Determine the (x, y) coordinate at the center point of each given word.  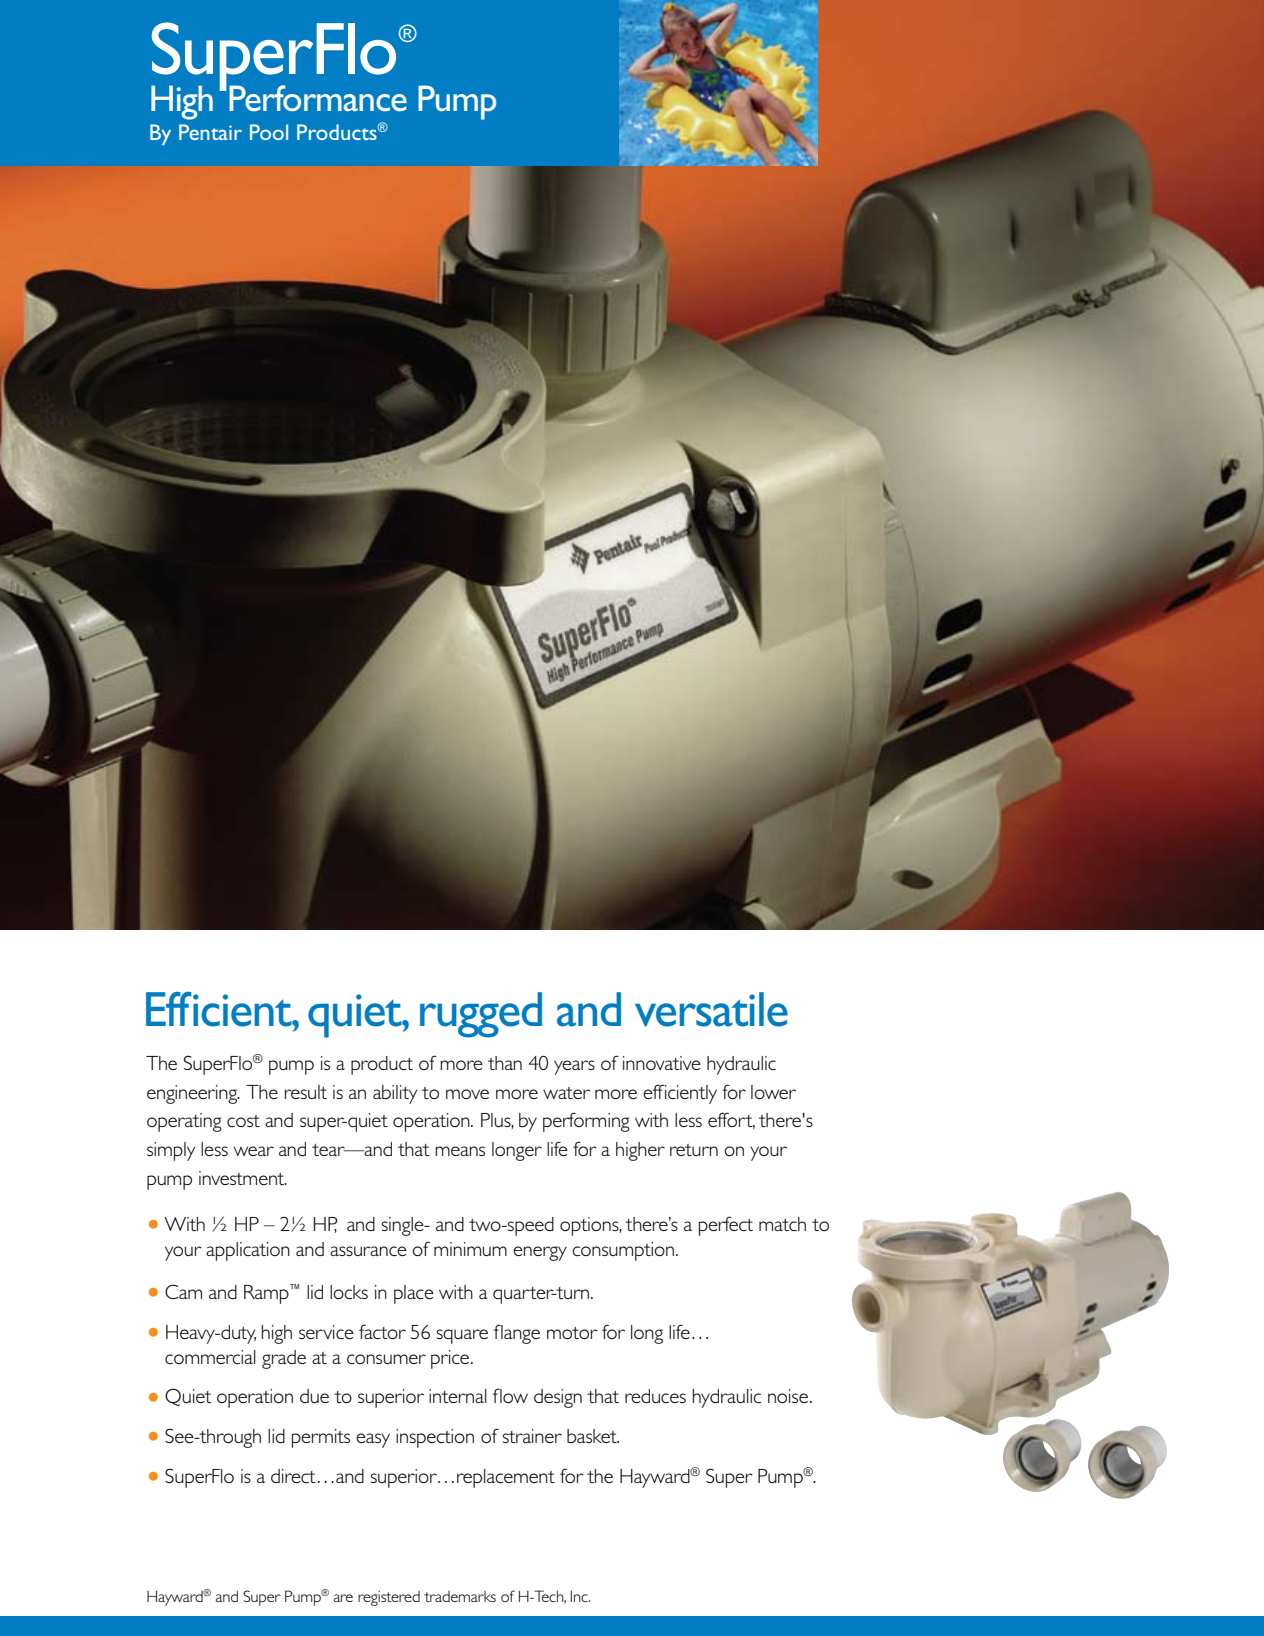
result (306, 1092)
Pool (269, 132)
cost (243, 1121)
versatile (711, 1009)
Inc (580, 1596)
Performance (318, 98)
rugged (481, 1015)
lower (773, 1092)
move (467, 1094)
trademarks (460, 1596)
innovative (662, 1063)
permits (321, 1438)
